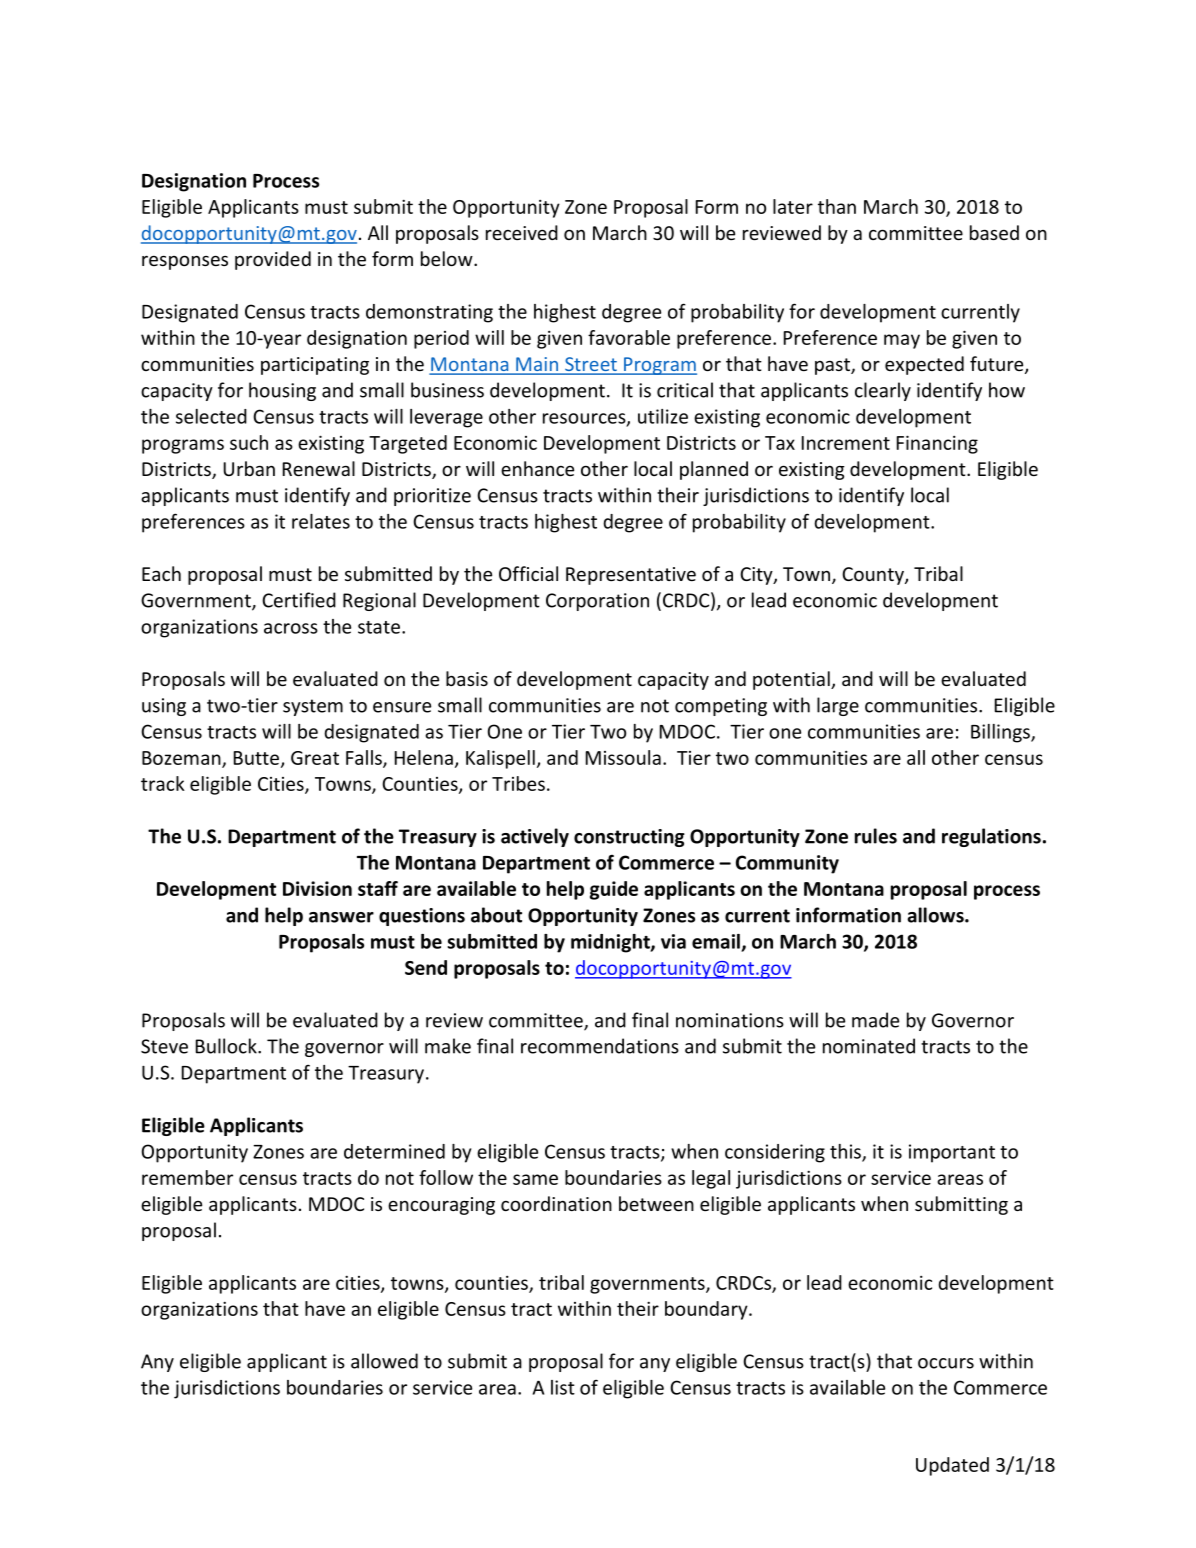  What do you see at coordinates (876, 836) in the screenshot?
I see `rules` at bounding box center [876, 836].
